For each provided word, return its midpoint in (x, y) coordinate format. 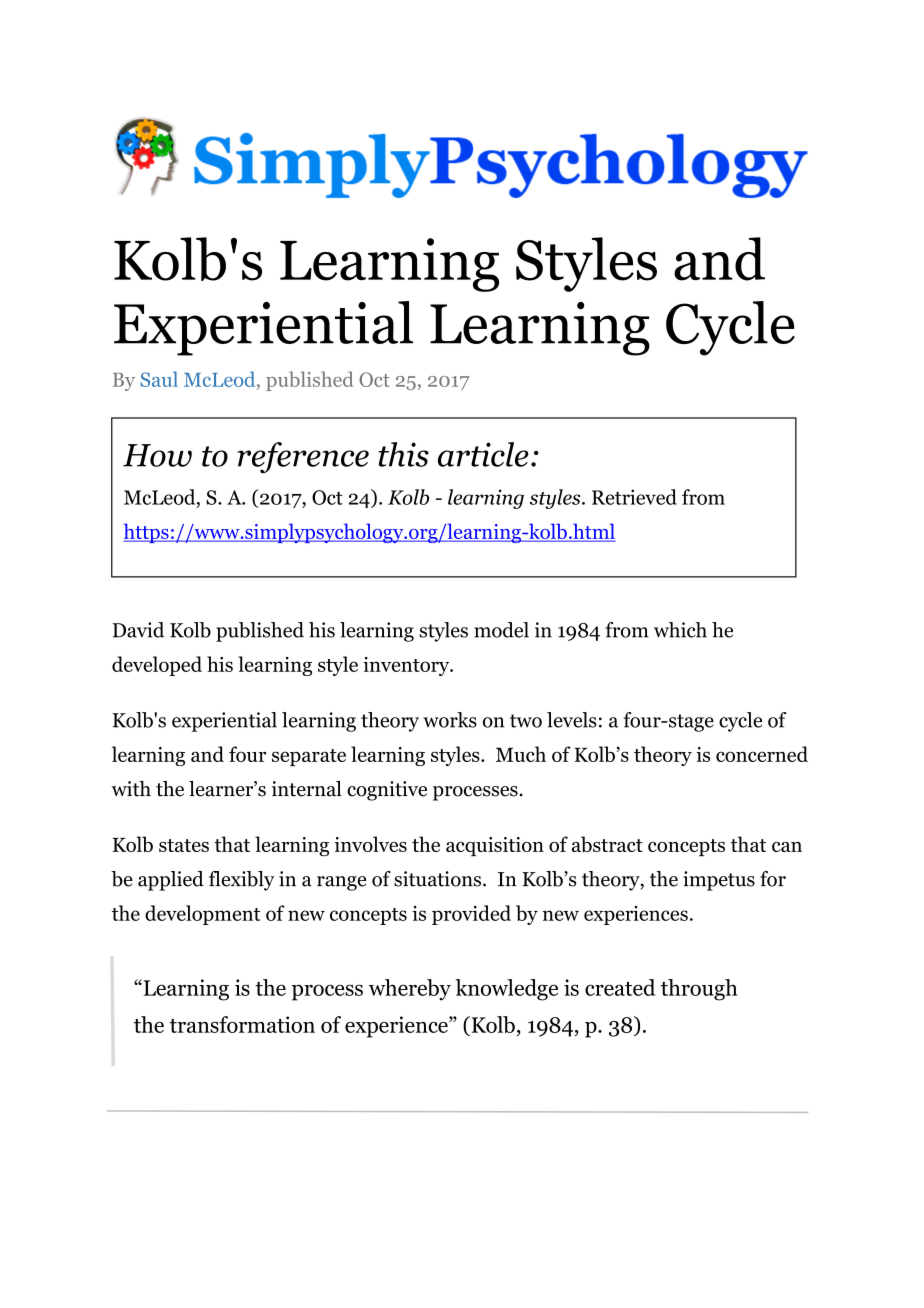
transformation (242, 1024)
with (131, 789)
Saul (159, 379)
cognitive (387, 791)
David (138, 630)
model (501, 630)
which (680, 630)
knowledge (506, 990)
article (483, 454)
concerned (762, 754)
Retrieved (634, 497)
